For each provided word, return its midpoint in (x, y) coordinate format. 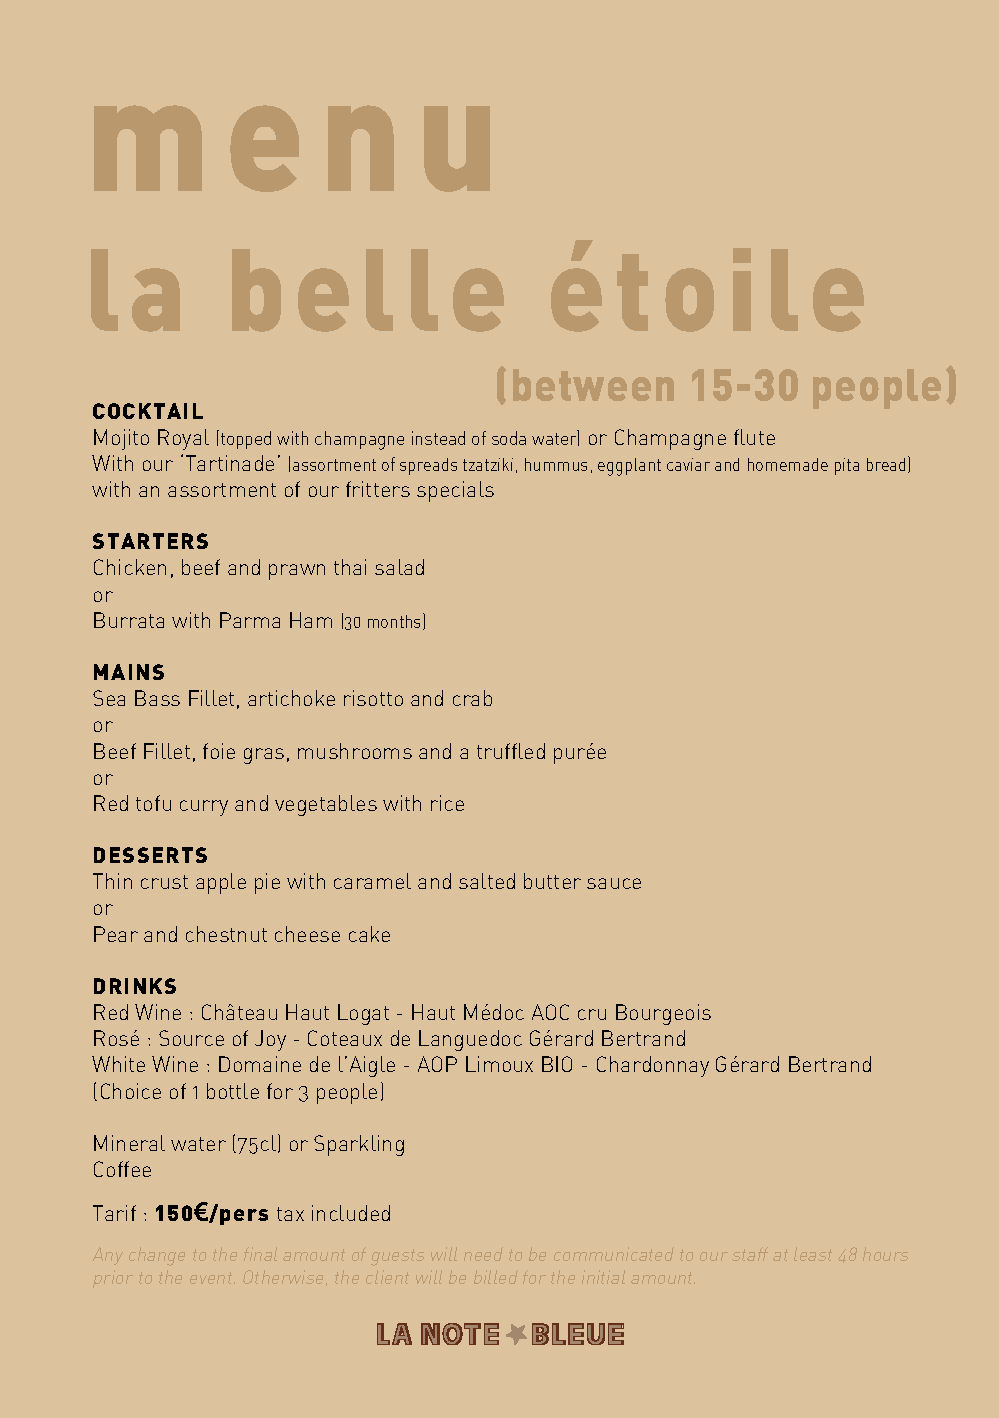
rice (447, 803)
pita (847, 466)
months (396, 621)
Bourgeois (663, 1014)
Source (191, 1038)
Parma (250, 620)
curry (204, 808)
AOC (550, 1012)
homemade (788, 464)
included (351, 1213)
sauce (614, 883)
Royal (183, 439)
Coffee (122, 1169)
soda (509, 438)
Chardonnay (653, 1066)
